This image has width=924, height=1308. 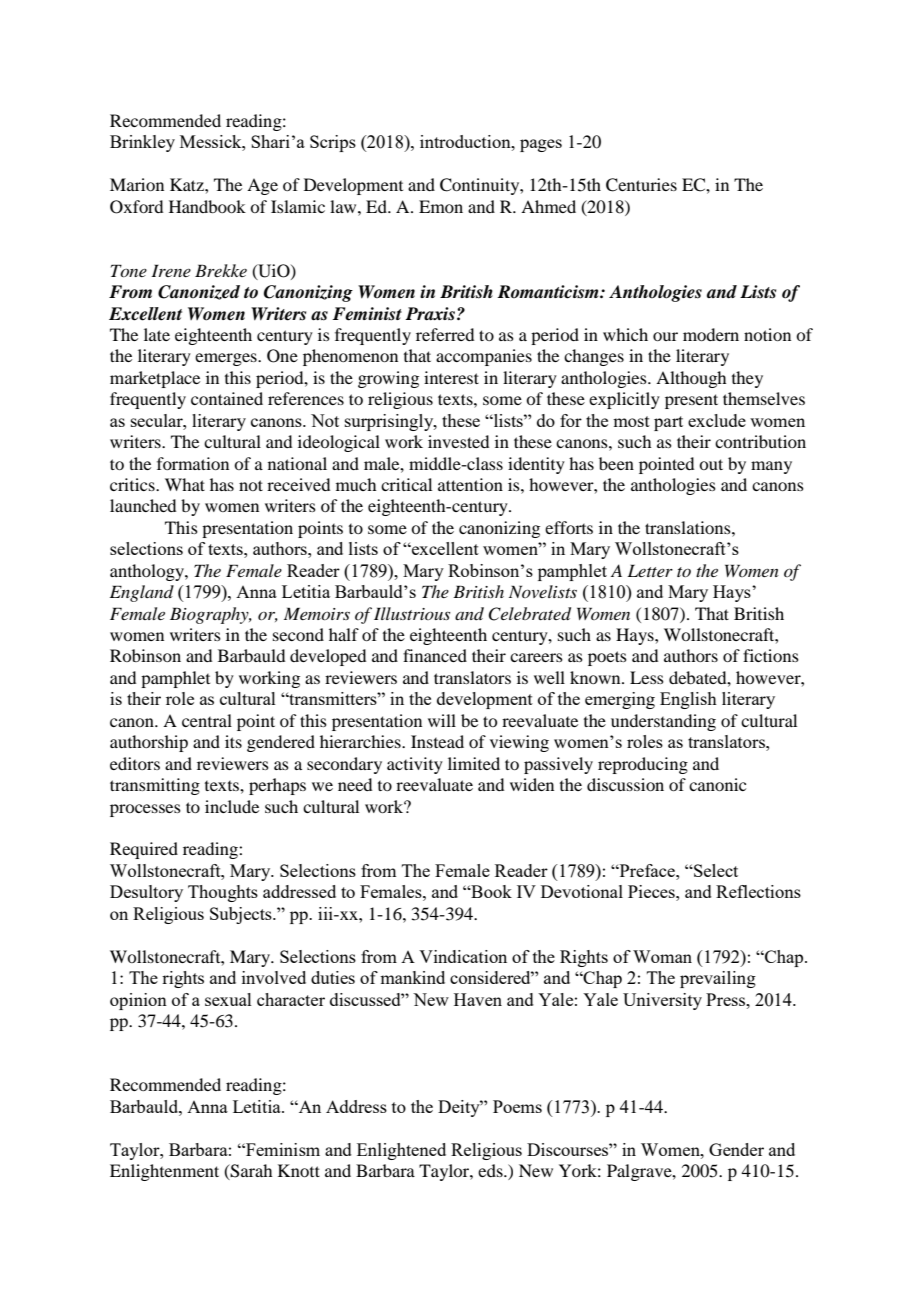 I want to click on Centuries, so click(x=641, y=185).
